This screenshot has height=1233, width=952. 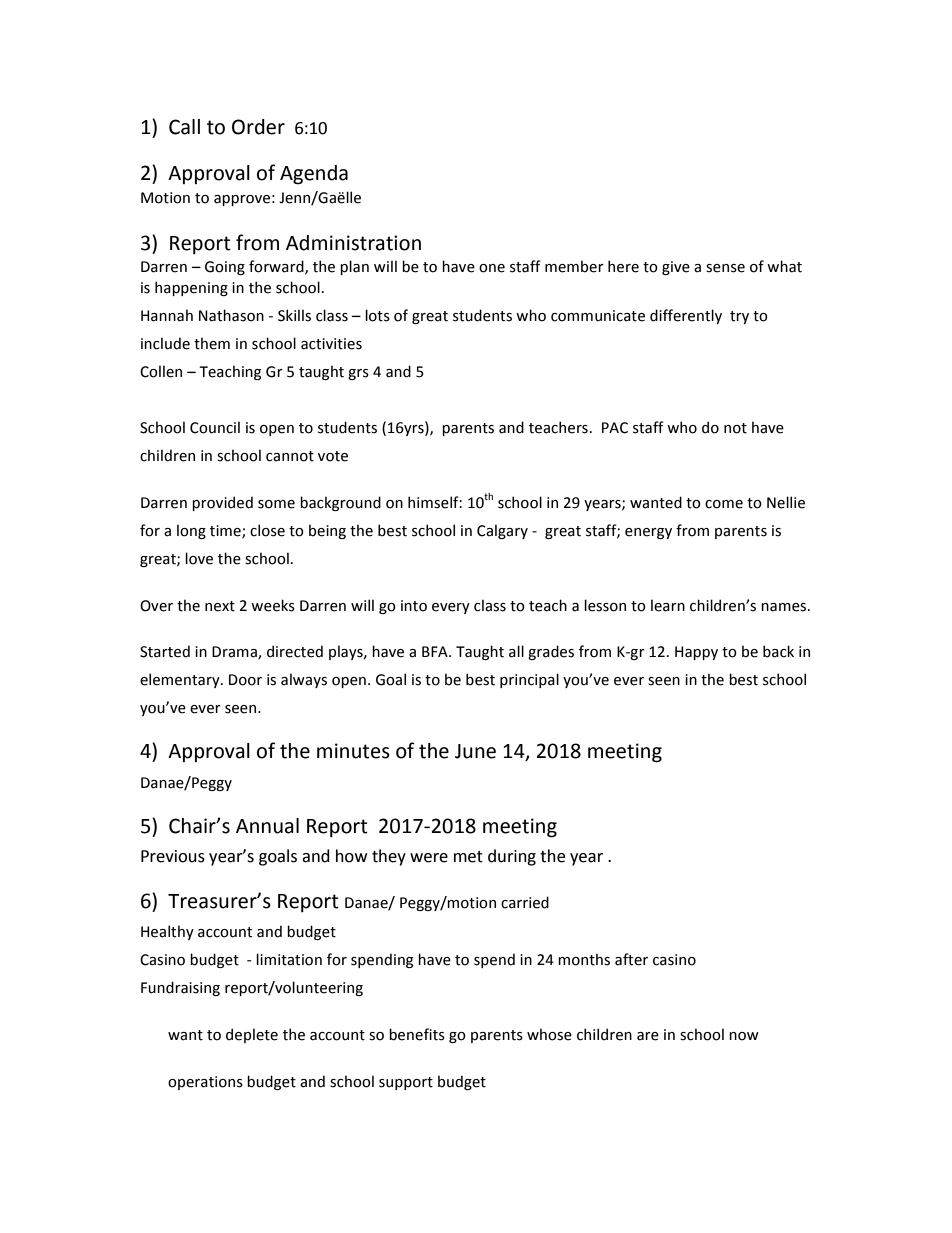 I want to click on differently, so click(x=686, y=316).
